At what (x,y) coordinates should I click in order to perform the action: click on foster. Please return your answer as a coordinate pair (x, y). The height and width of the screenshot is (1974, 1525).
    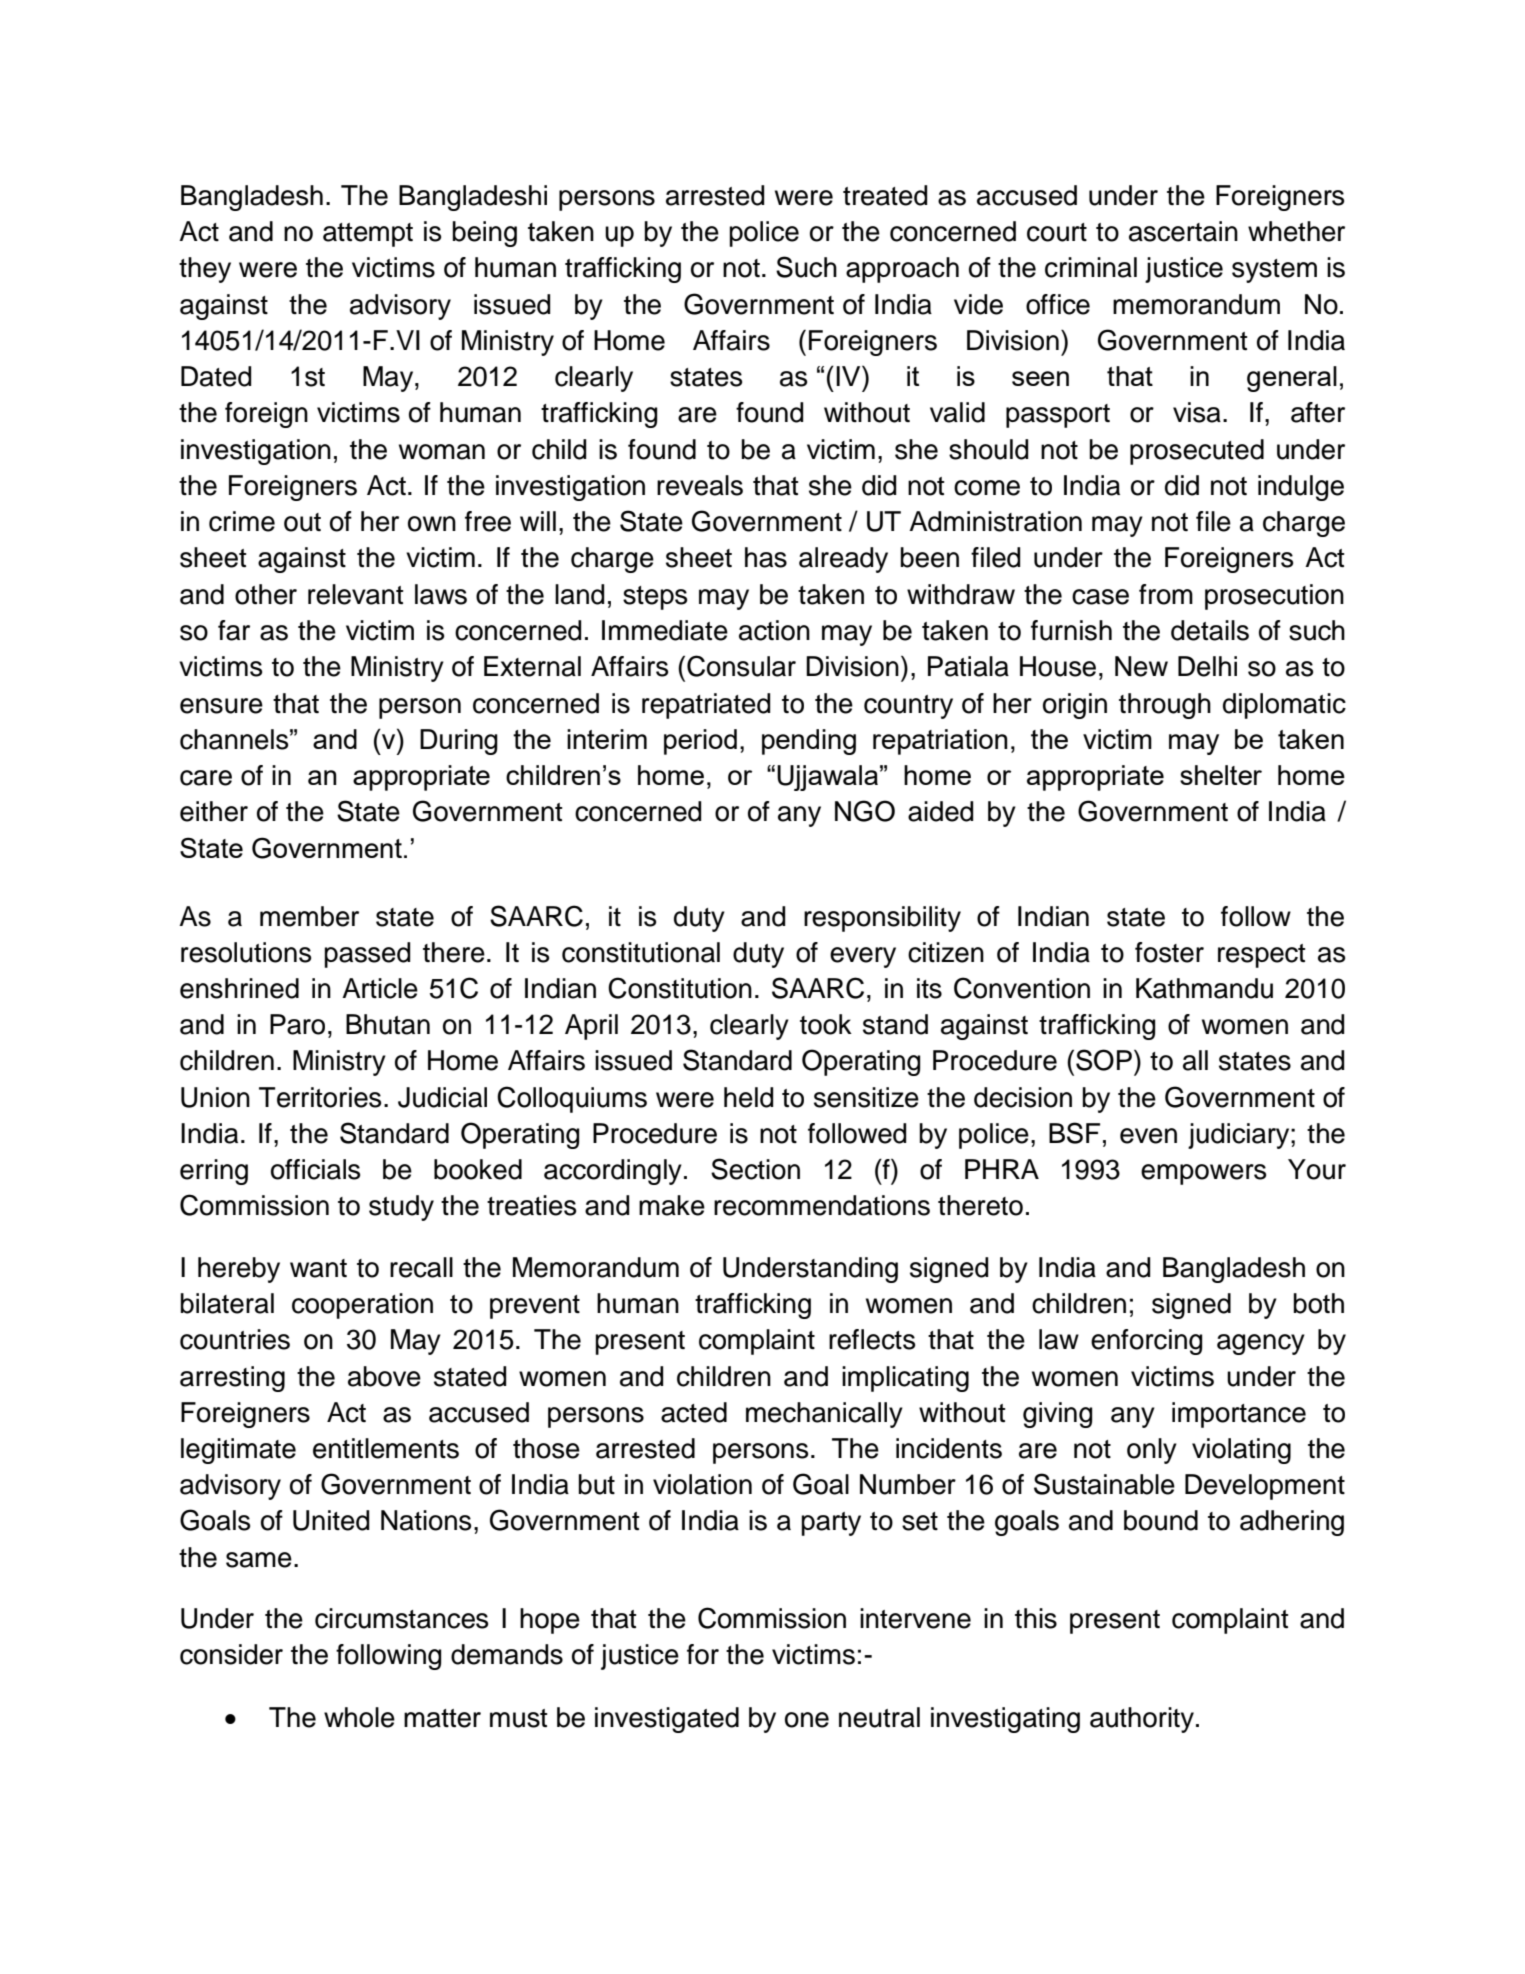
    Looking at the image, I should click on (1169, 952).
